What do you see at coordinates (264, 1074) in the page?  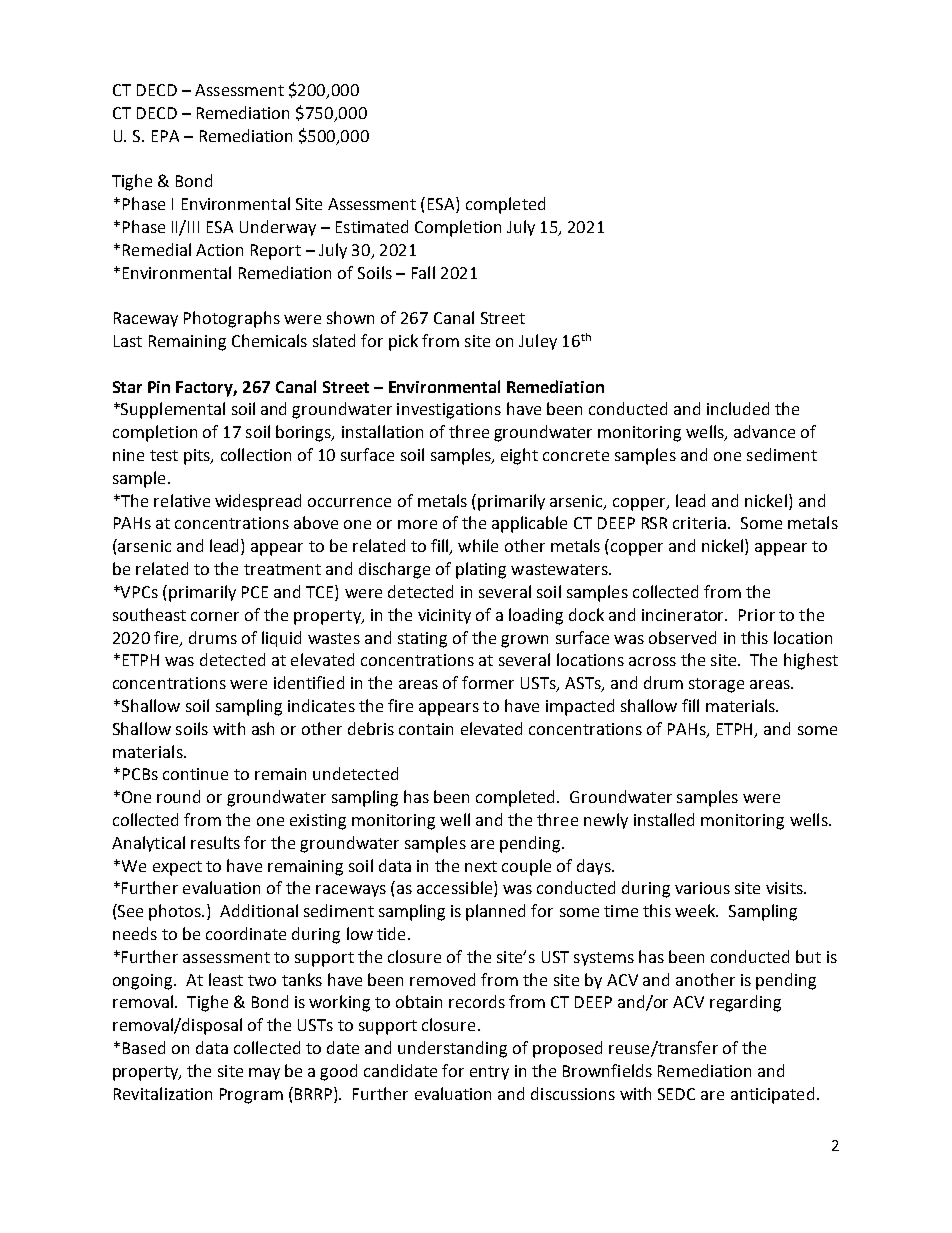 I see `may` at bounding box center [264, 1074].
